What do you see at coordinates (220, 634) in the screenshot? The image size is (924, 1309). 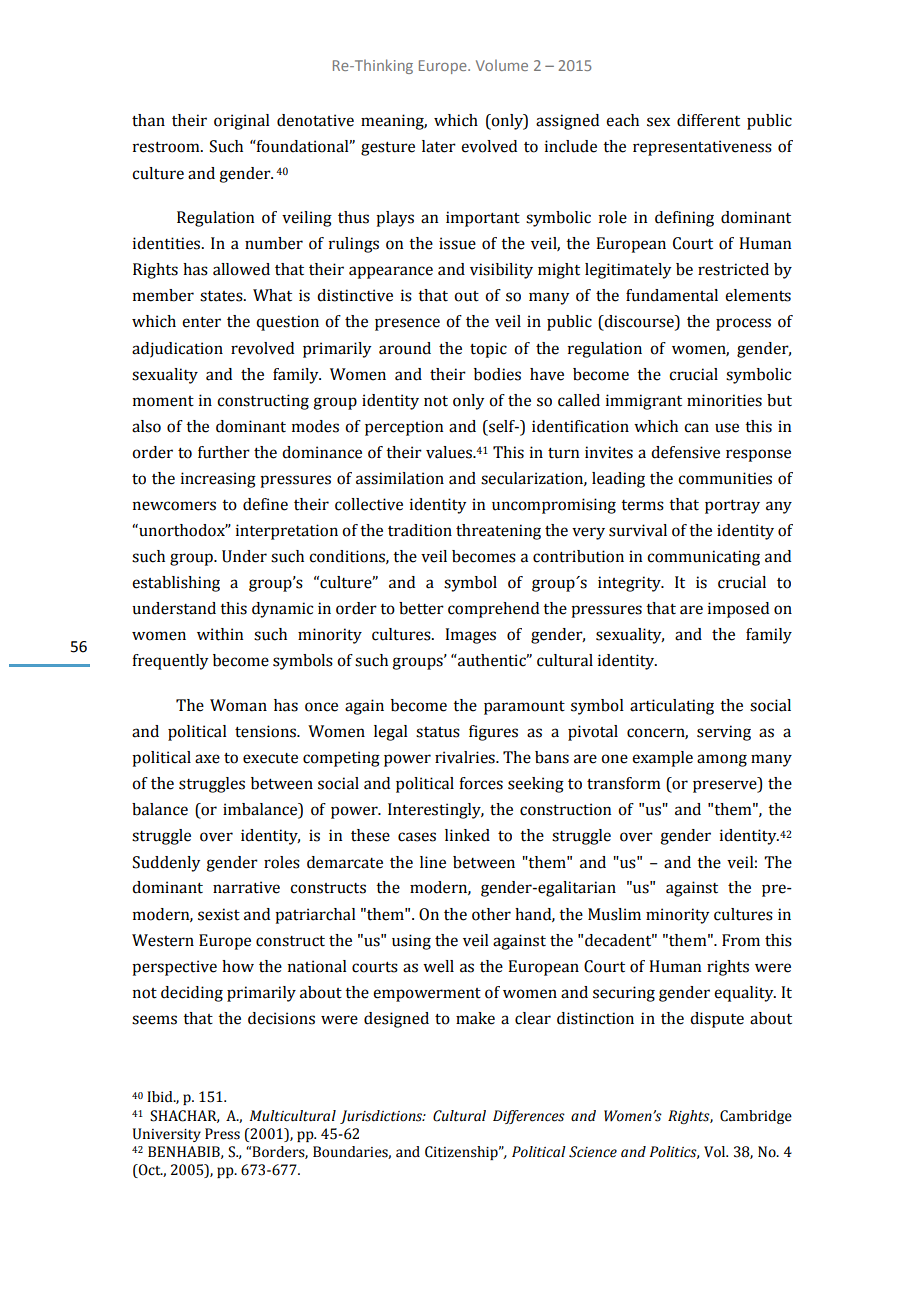 I see `within` at bounding box center [220, 634].
